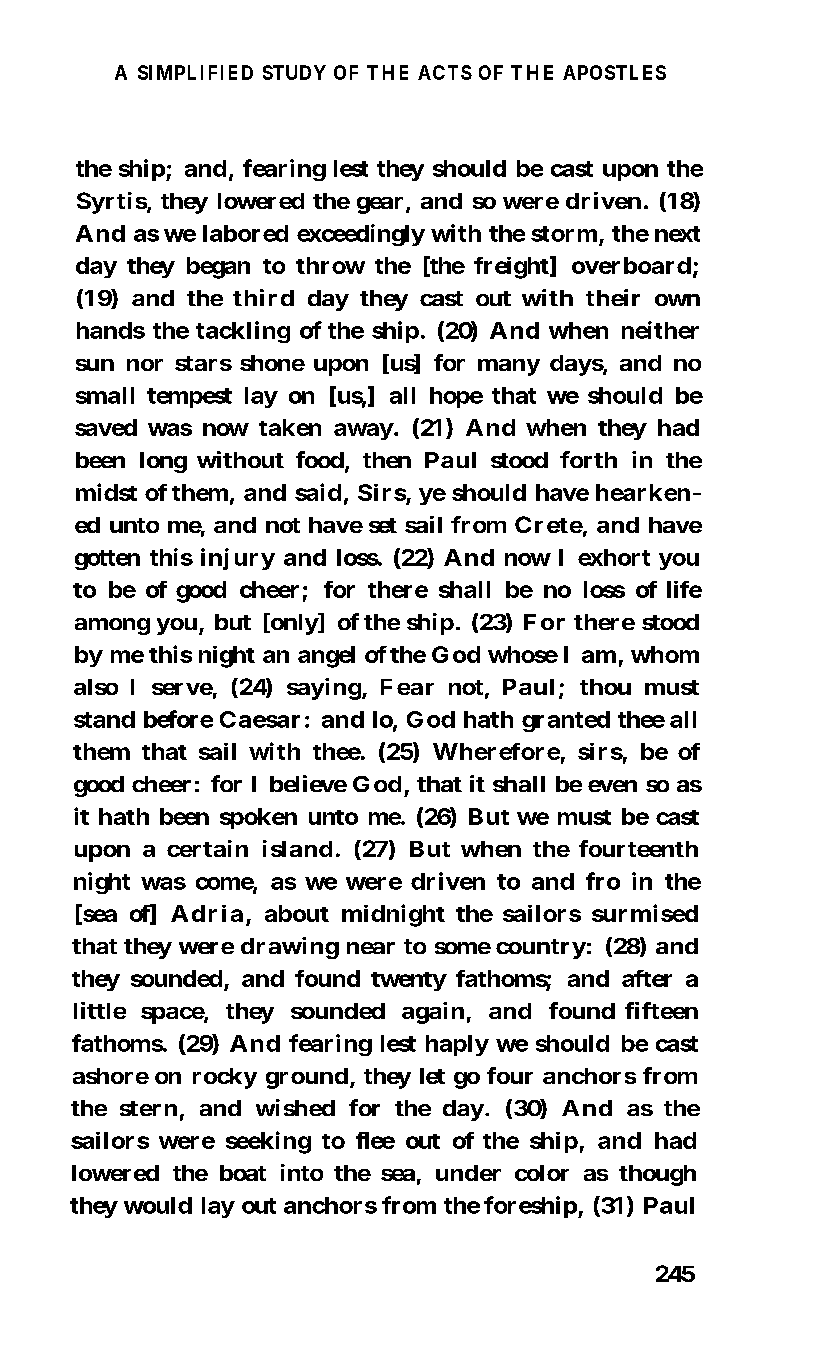 This document has height=1350, width=828. Describe the element at coordinates (613, 297) in the document. I see `their` at that location.
